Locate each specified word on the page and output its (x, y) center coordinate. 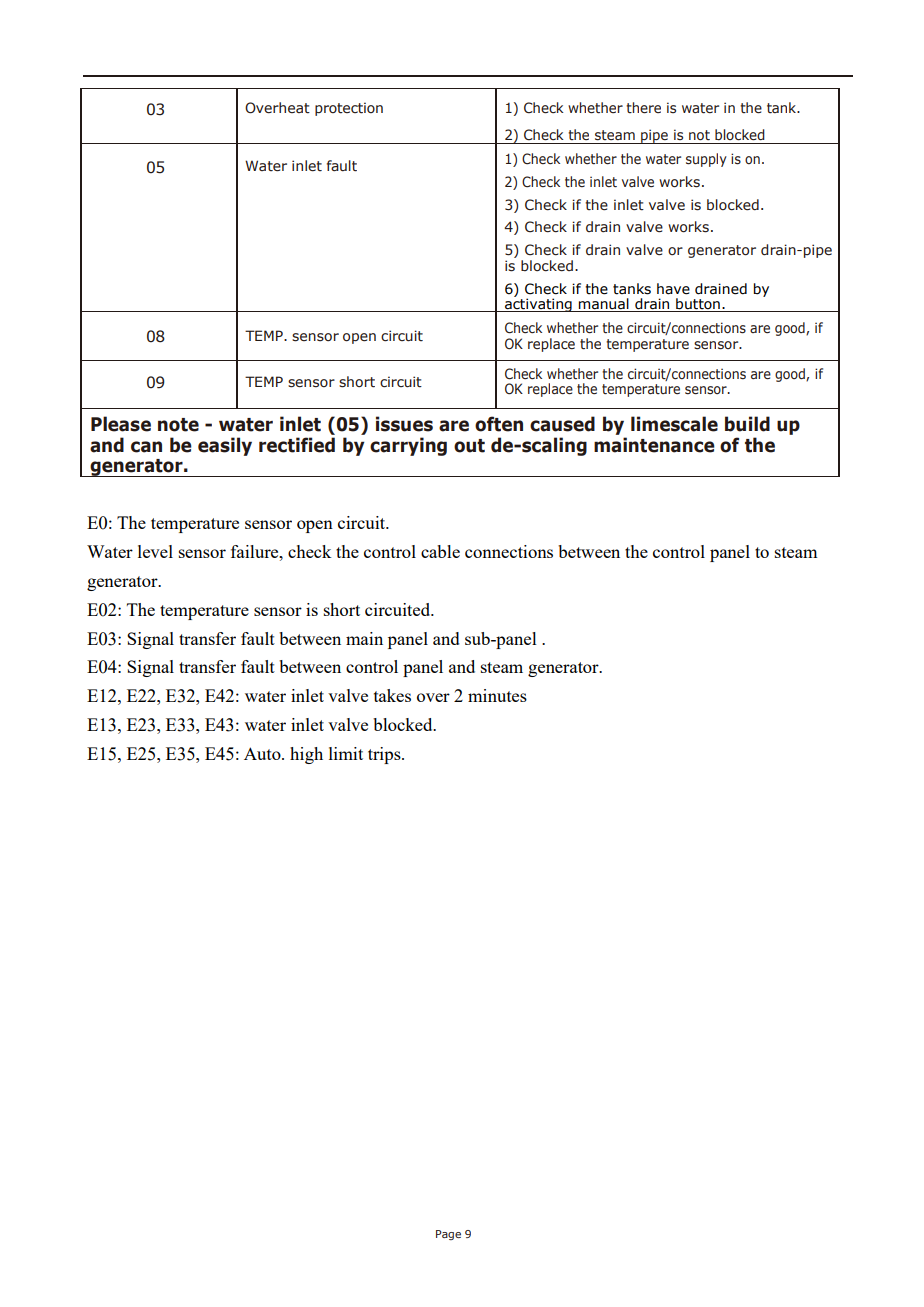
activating (538, 304)
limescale (674, 424)
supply (706, 160)
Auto (263, 753)
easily (225, 446)
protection (349, 109)
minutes (497, 695)
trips (385, 755)
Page (448, 1235)
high (306, 755)
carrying (408, 446)
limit (346, 753)
